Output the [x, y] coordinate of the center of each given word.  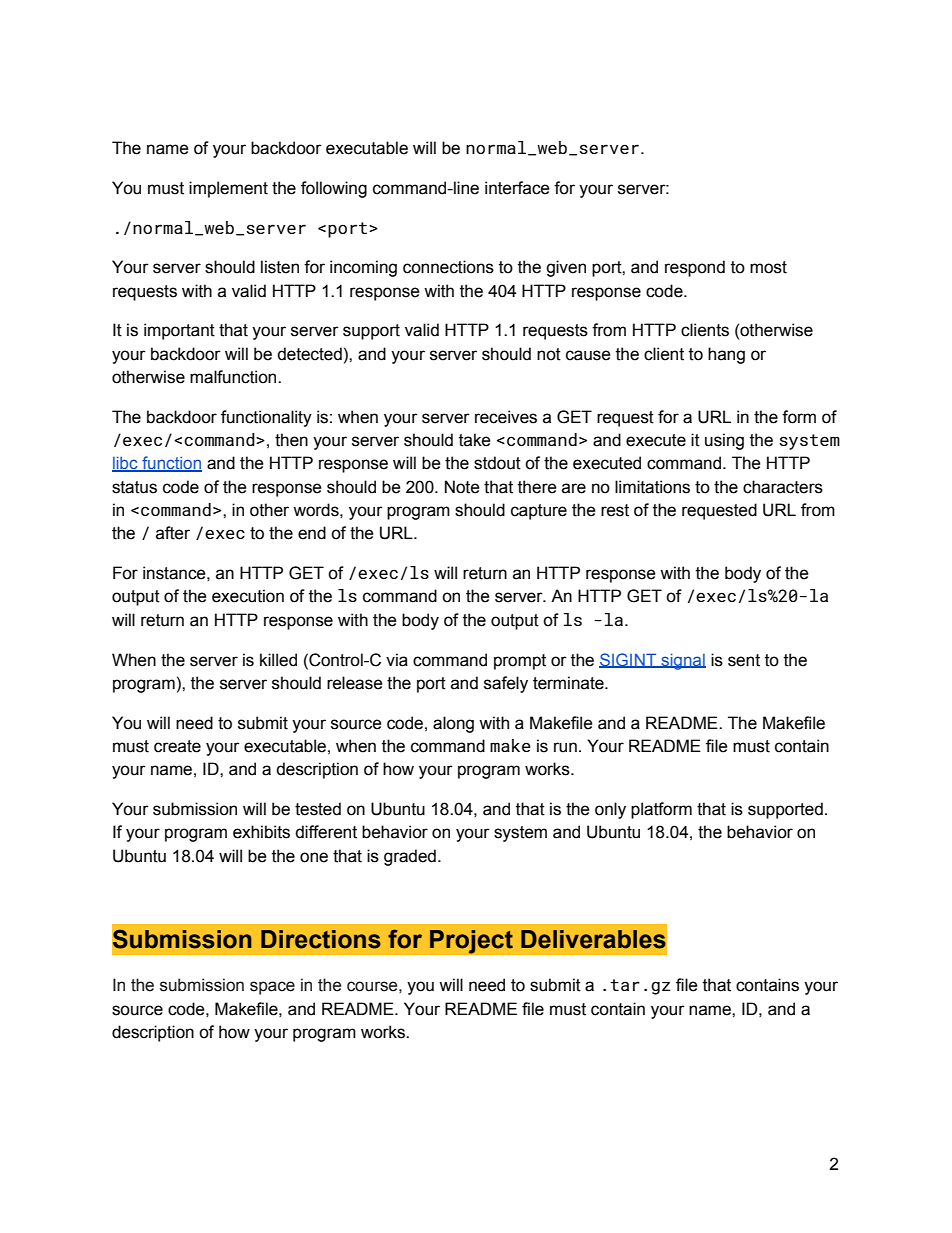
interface [517, 188]
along [453, 724]
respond [695, 268]
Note [462, 487]
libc [126, 464]
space [272, 988]
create [177, 746]
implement [228, 189]
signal [682, 662]
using [724, 441]
